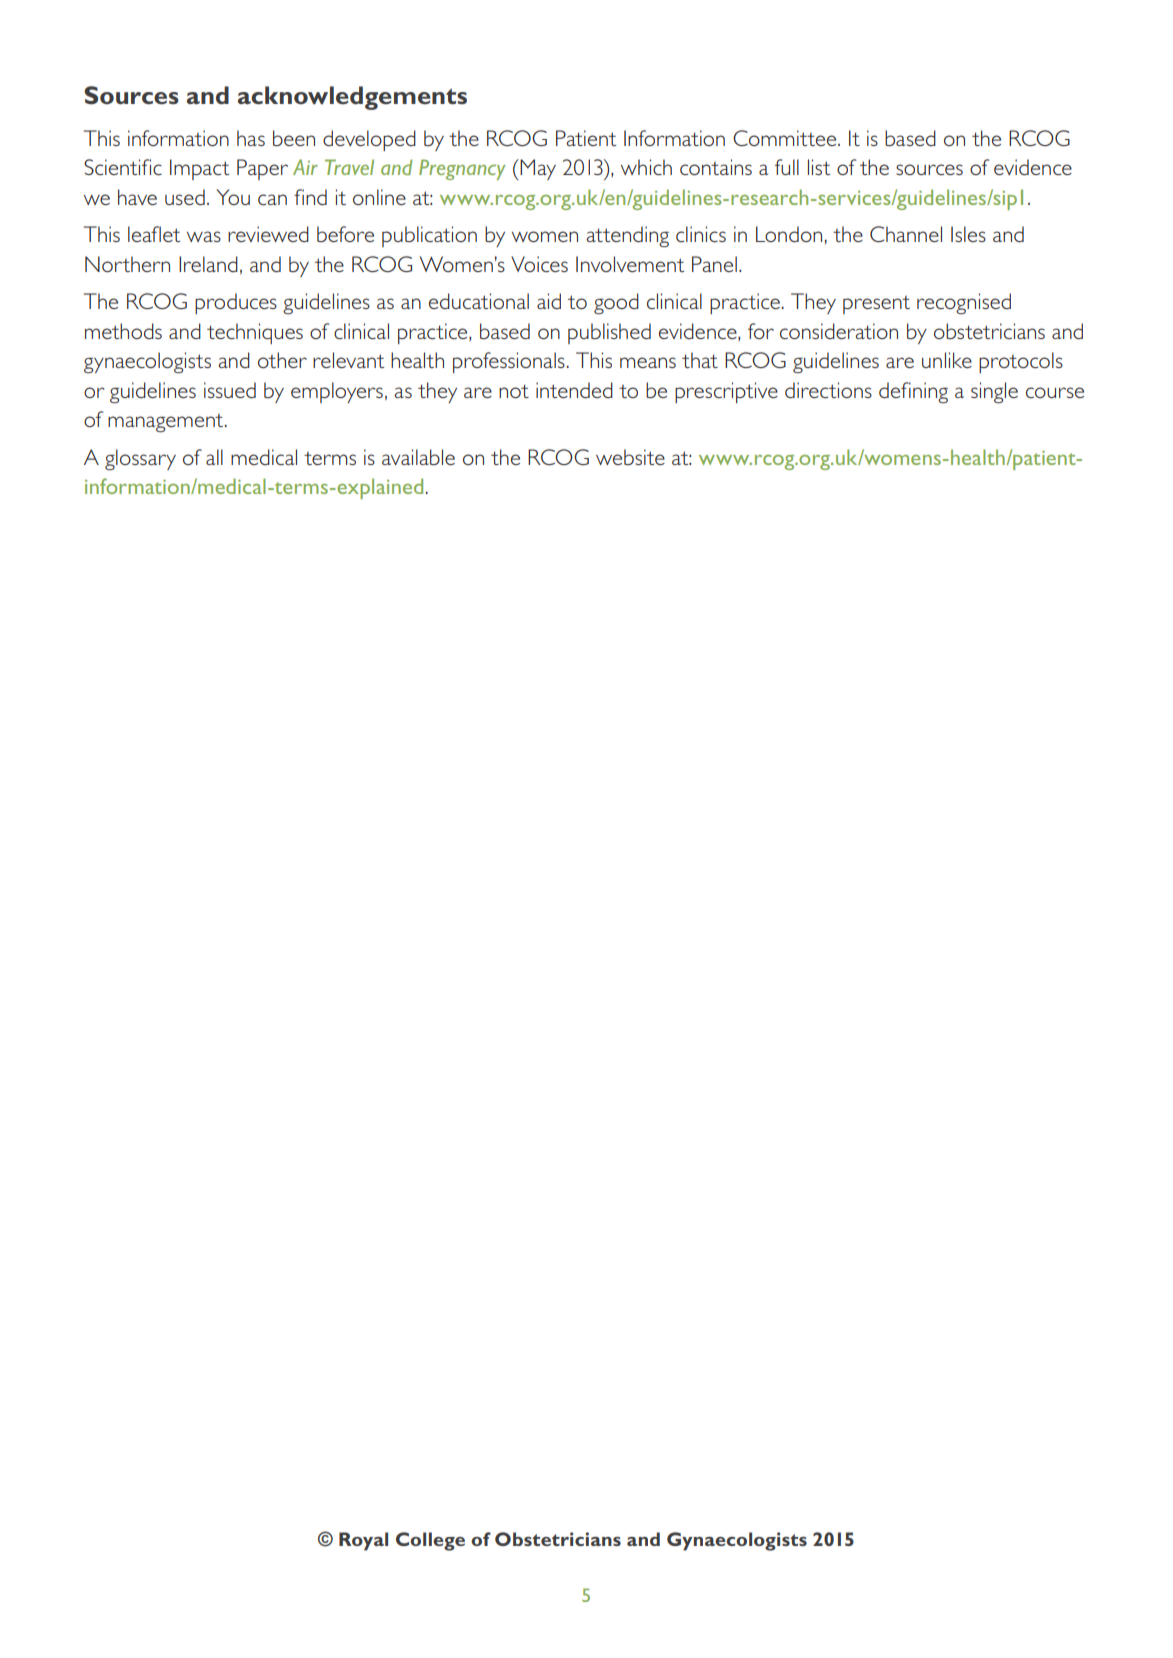  Describe the element at coordinates (363, 1541) in the screenshot. I see `Royal` at that location.
